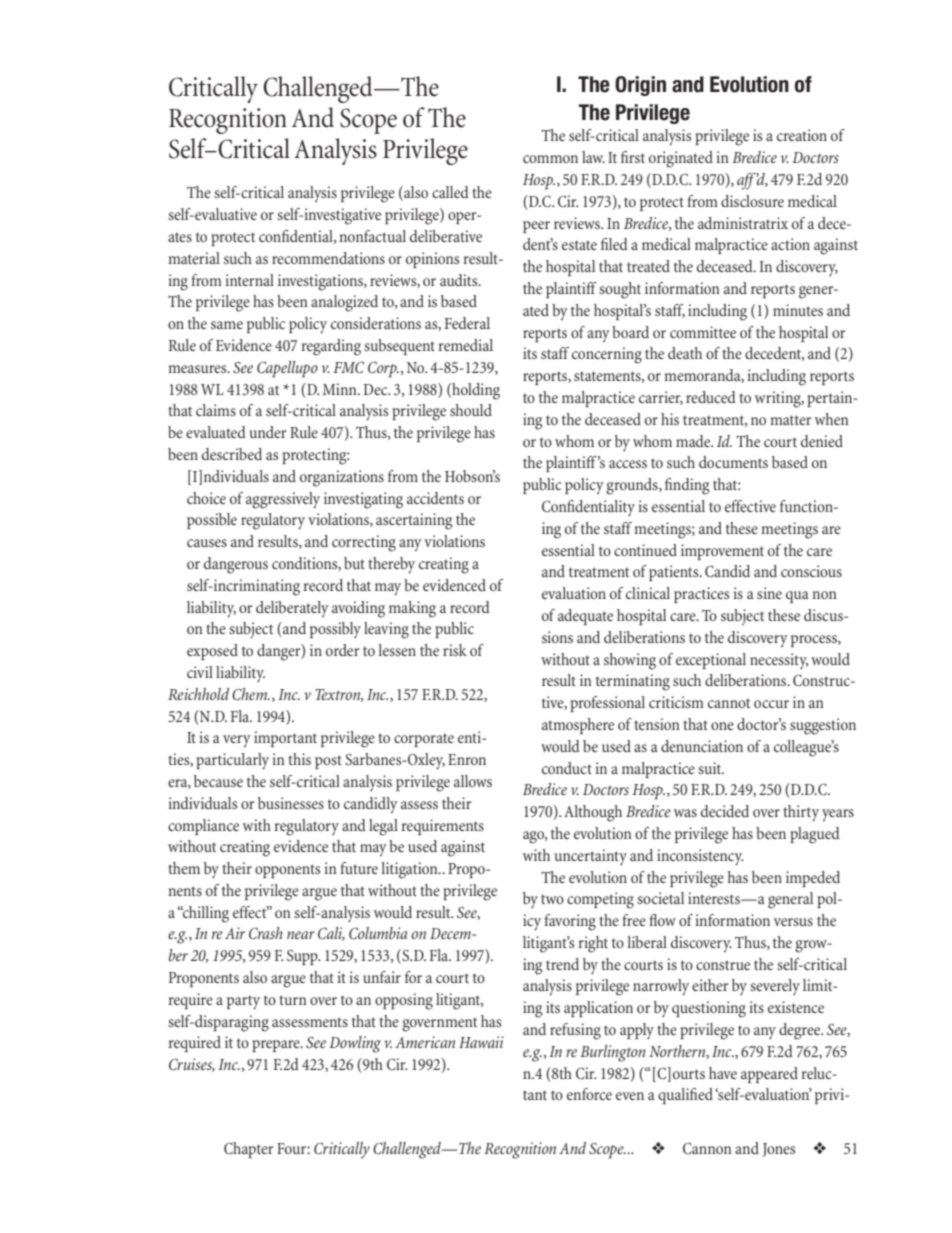  I want to click on decided, so click(725, 811).
